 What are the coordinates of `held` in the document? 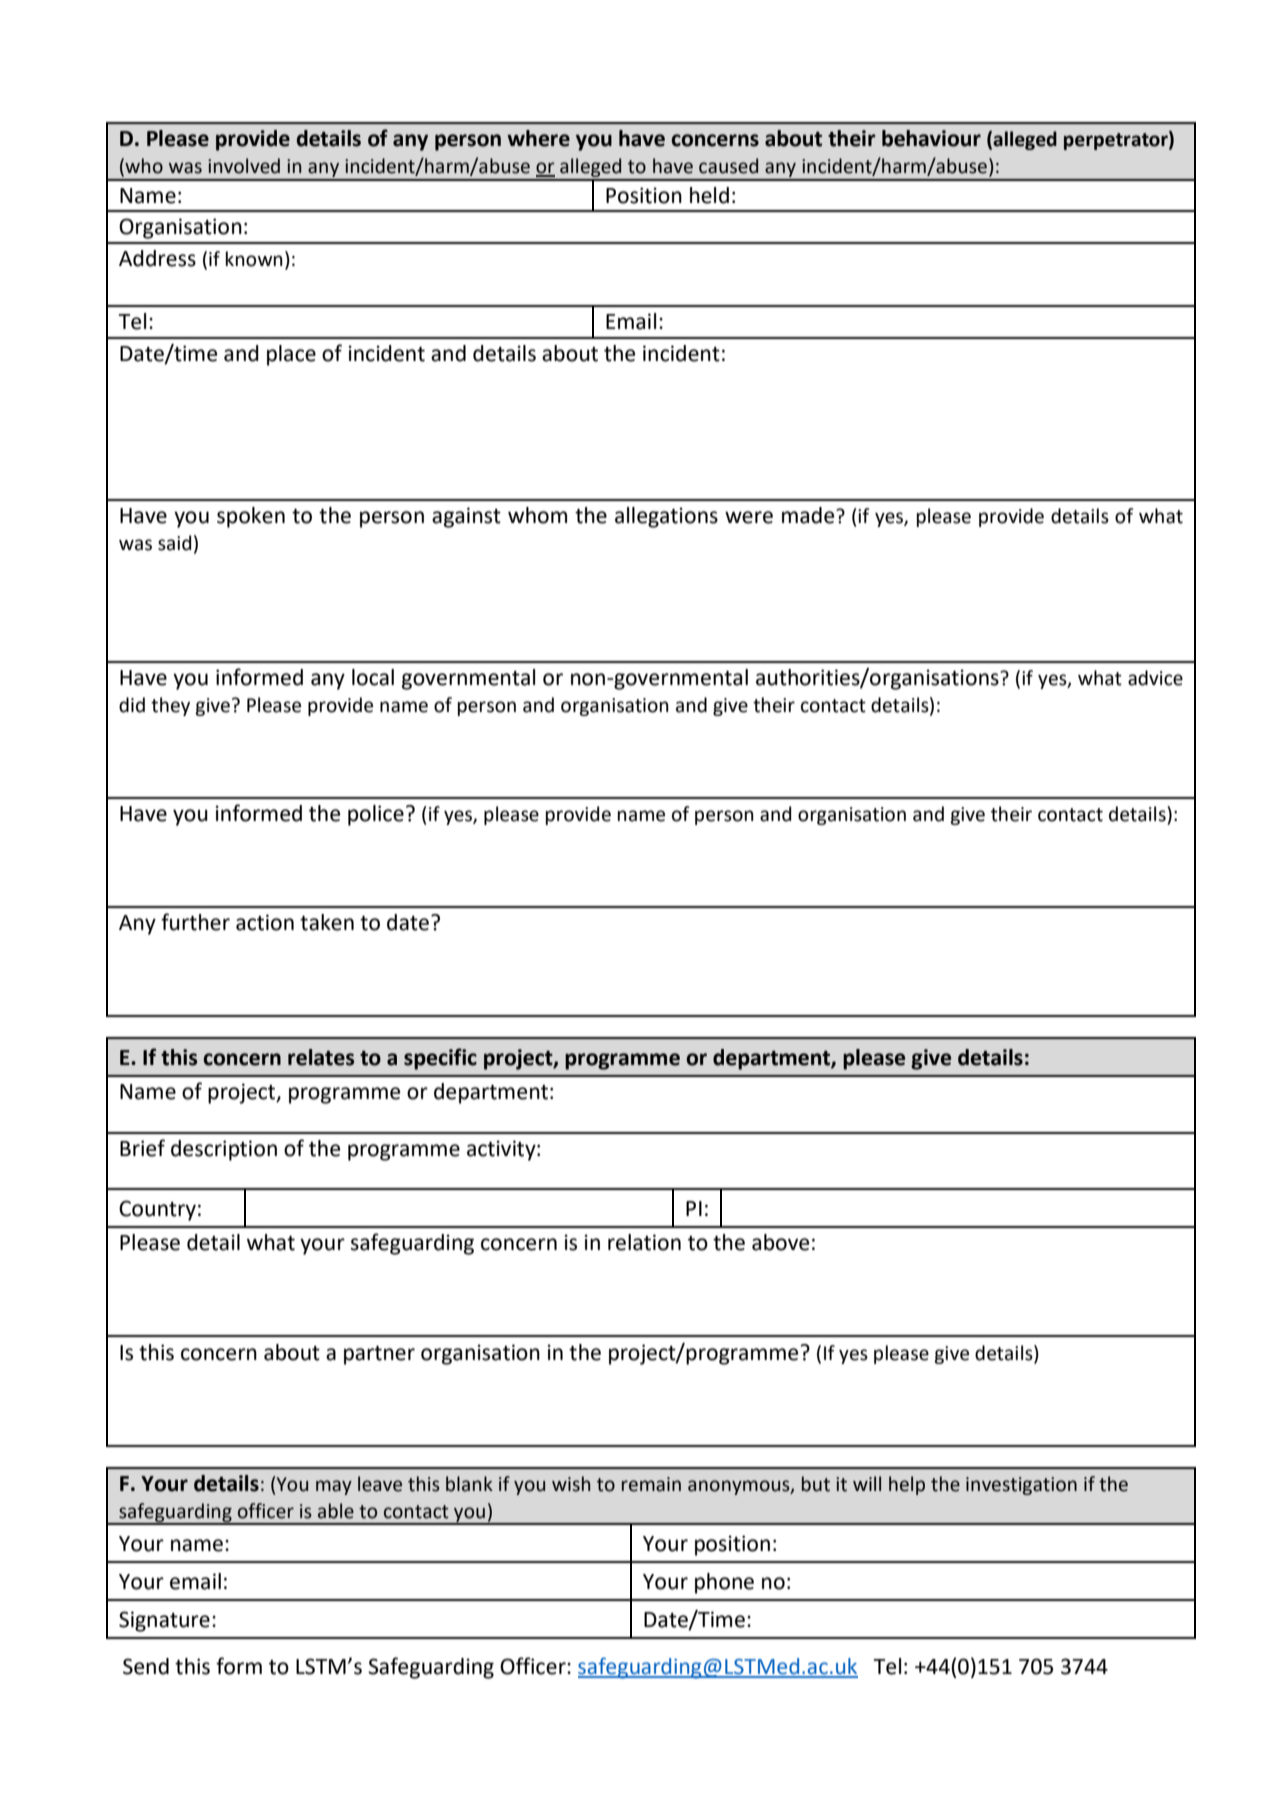 It's located at (709, 195).
